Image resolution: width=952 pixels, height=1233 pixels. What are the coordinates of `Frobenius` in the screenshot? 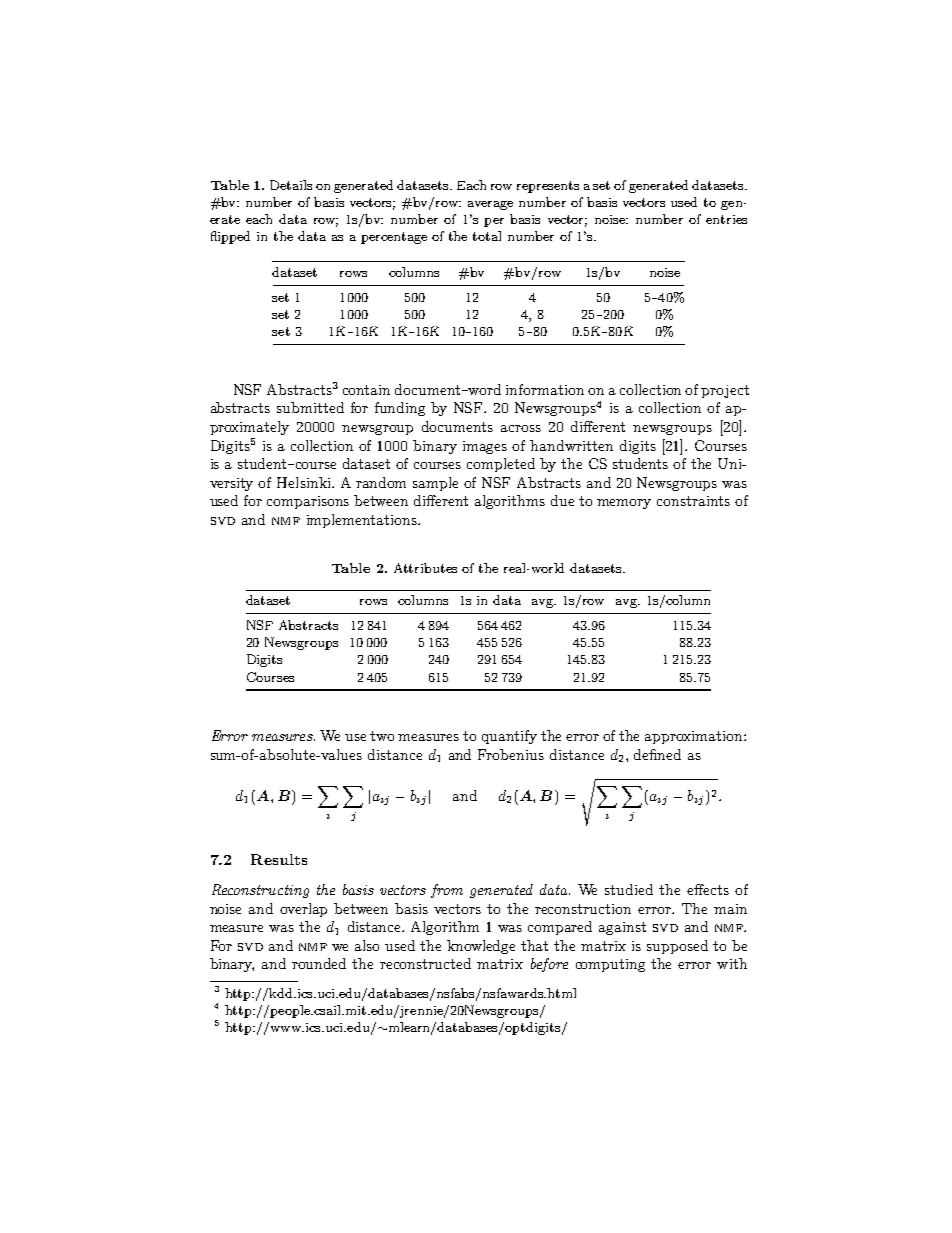 It's located at (511, 754).
